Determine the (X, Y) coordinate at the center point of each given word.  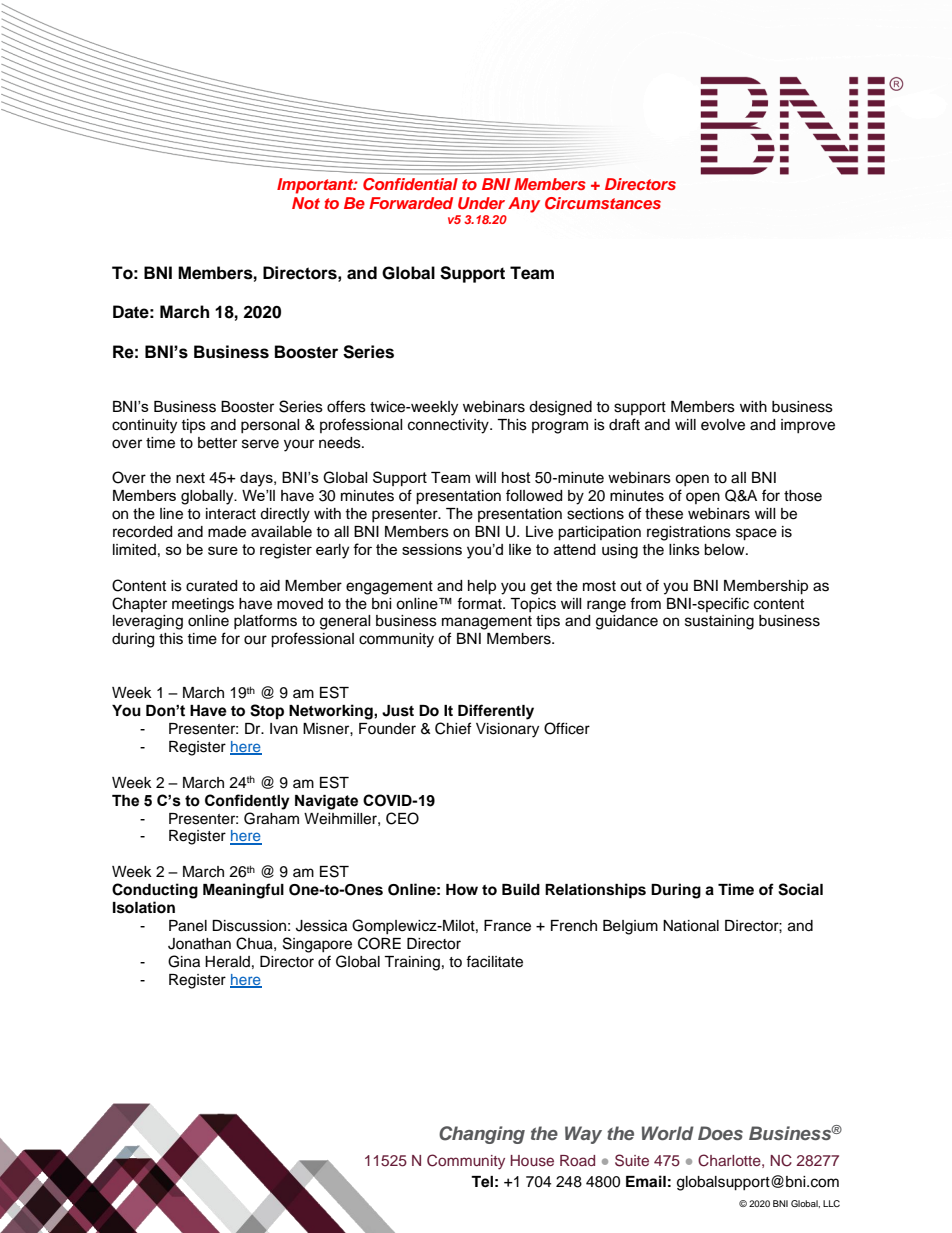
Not (306, 203)
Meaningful (243, 891)
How (462, 890)
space (756, 534)
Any (524, 205)
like (520, 549)
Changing (482, 1135)
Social (800, 889)
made (227, 532)
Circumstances (603, 203)
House (532, 1160)
